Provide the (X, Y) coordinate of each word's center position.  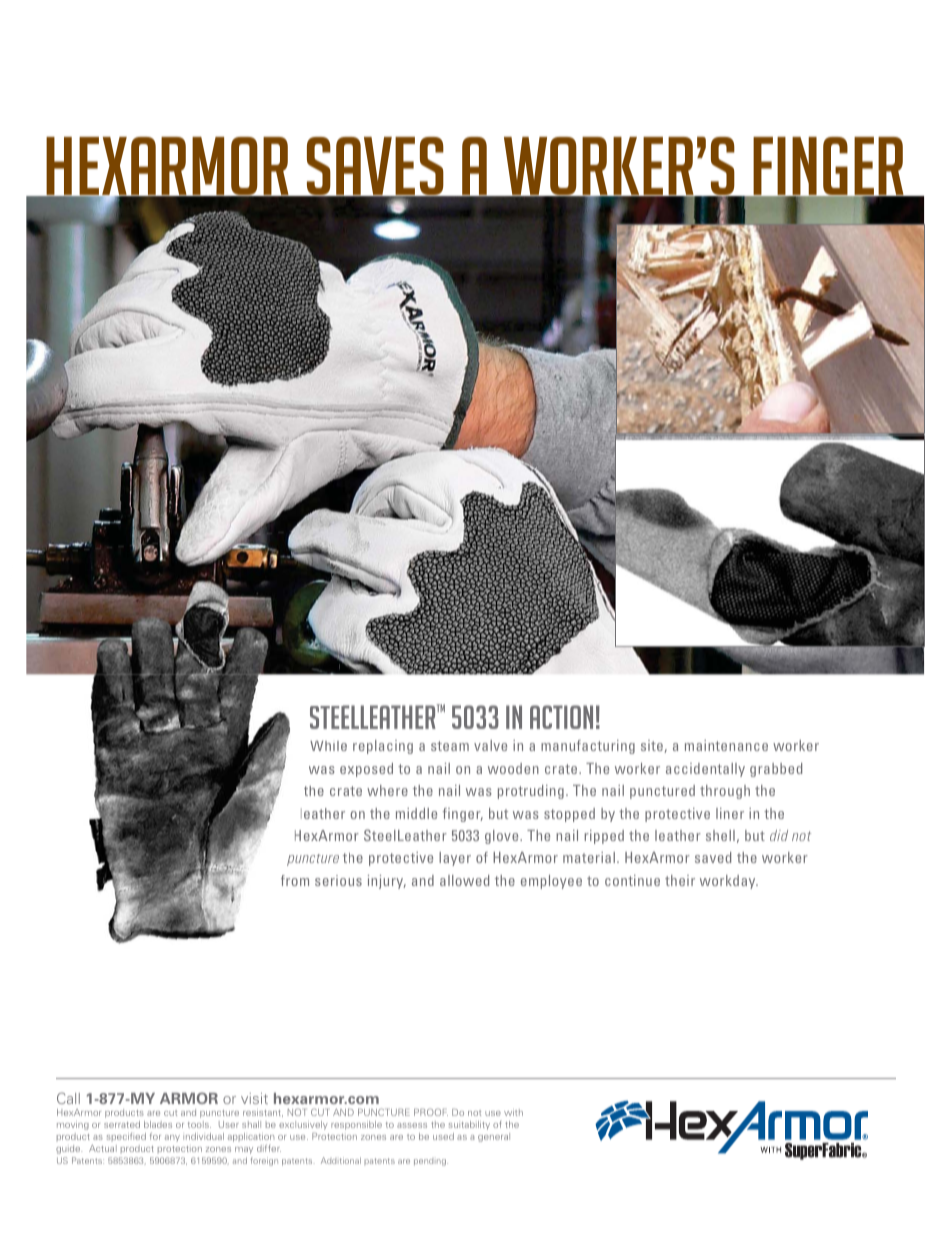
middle (416, 813)
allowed (464, 880)
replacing (383, 747)
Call (68, 1098)
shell (720, 835)
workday (729, 882)
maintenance (726, 745)
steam (450, 746)
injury (387, 882)
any (172, 1138)
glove (503, 837)
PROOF (431, 1112)
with (513, 1112)
